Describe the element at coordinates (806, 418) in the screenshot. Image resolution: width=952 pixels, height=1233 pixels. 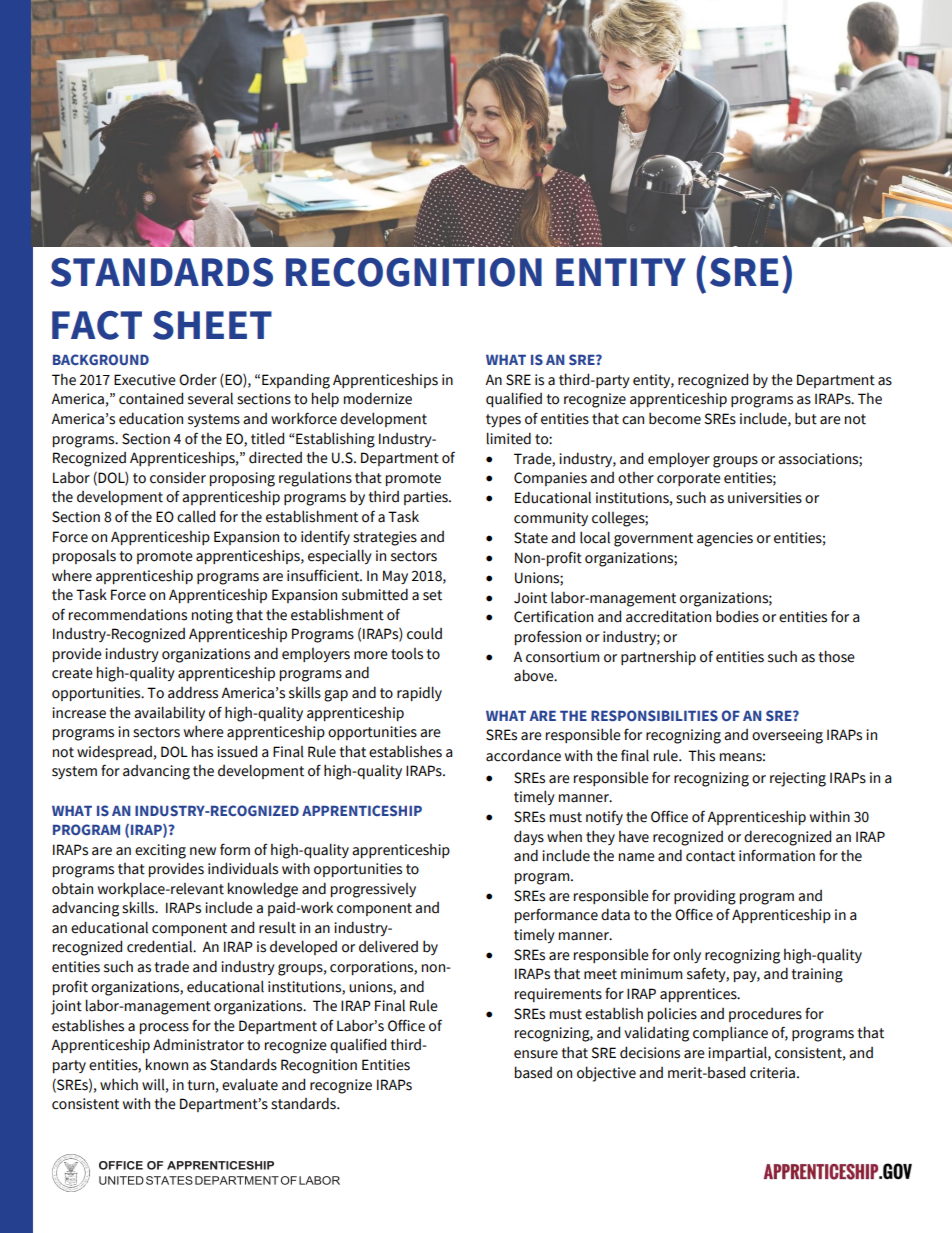
I see `but` at that location.
